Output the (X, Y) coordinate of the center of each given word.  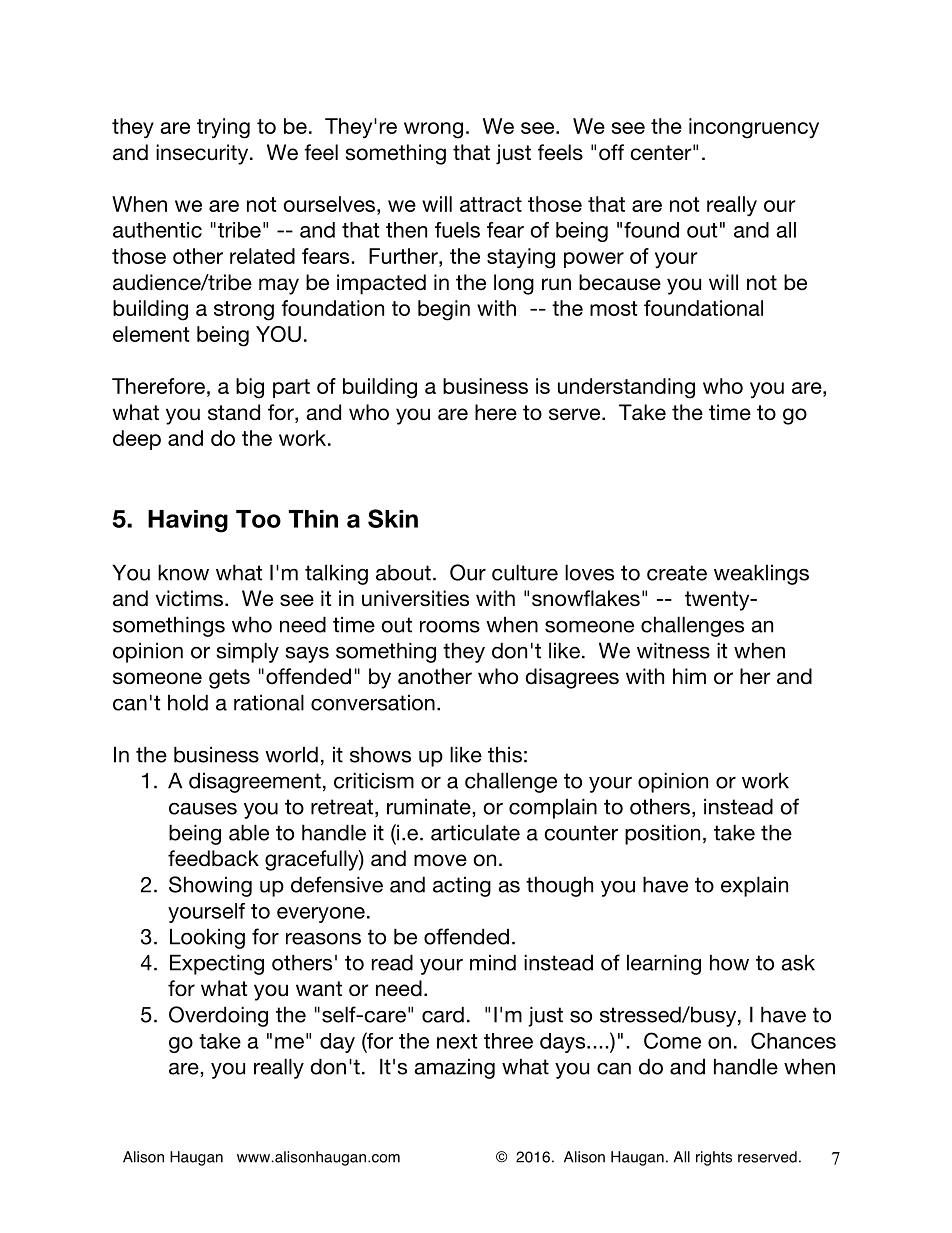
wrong (433, 130)
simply (247, 652)
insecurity (203, 154)
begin (444, 310)
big (250, 388)
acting (462, 886)
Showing (210, 886)
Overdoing (218, 1016)
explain (754, 886)
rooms (450, 626)
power (594, 260)
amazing (454, 1068)
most (613, 308)
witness (673, 650)
